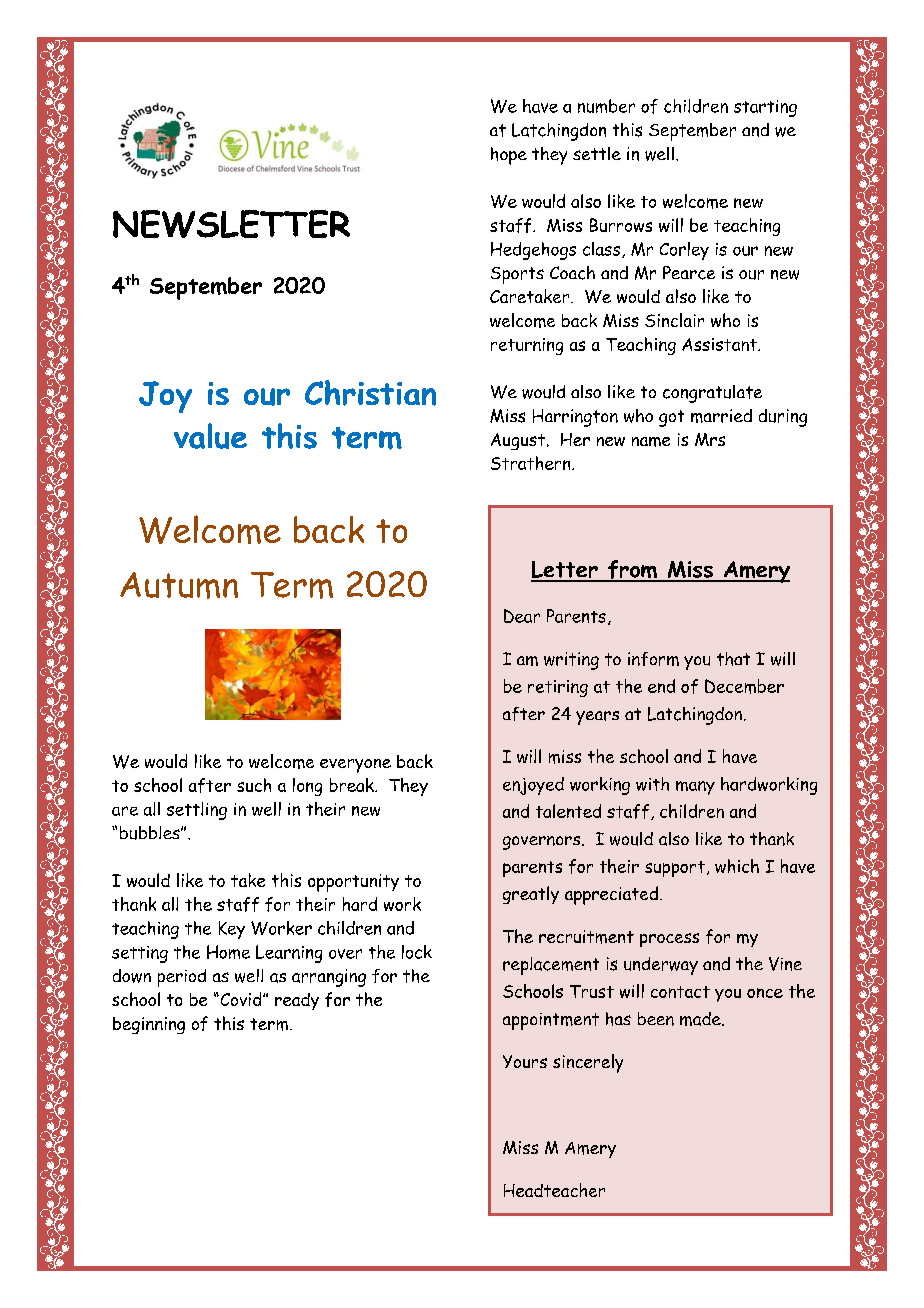 Image resolution: width=924 pixels, height=1308 pixels. I want to click on such, so click(254, 785).
